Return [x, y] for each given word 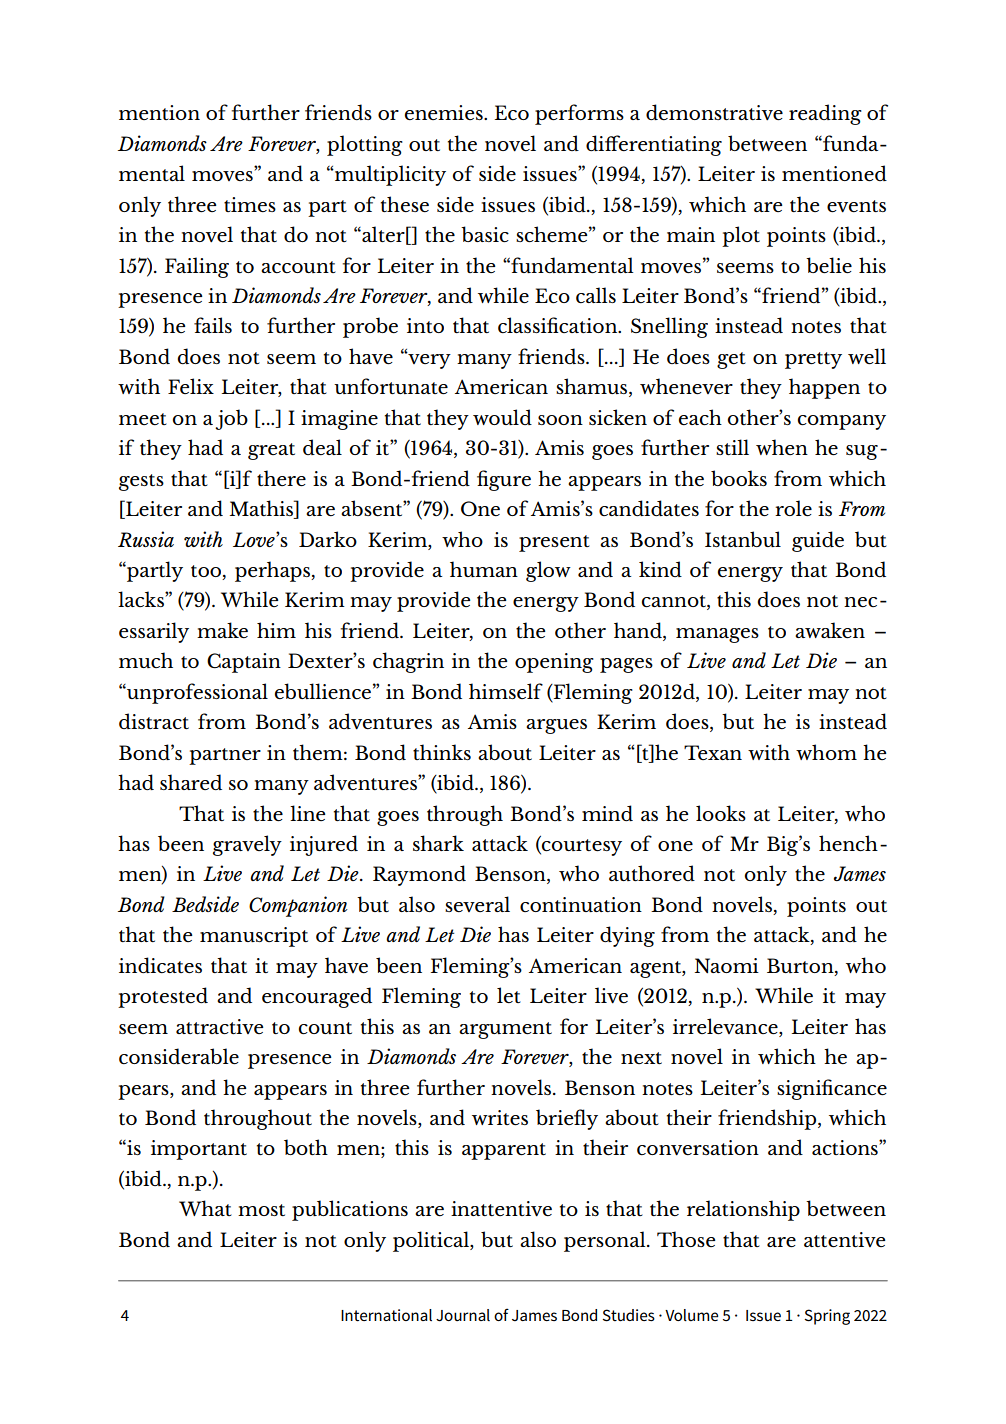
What [205, 1208]
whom [826, 752]
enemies [445, 112]
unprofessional [196, 693]
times [250, 204]
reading [825, 114]
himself [506, 691]
